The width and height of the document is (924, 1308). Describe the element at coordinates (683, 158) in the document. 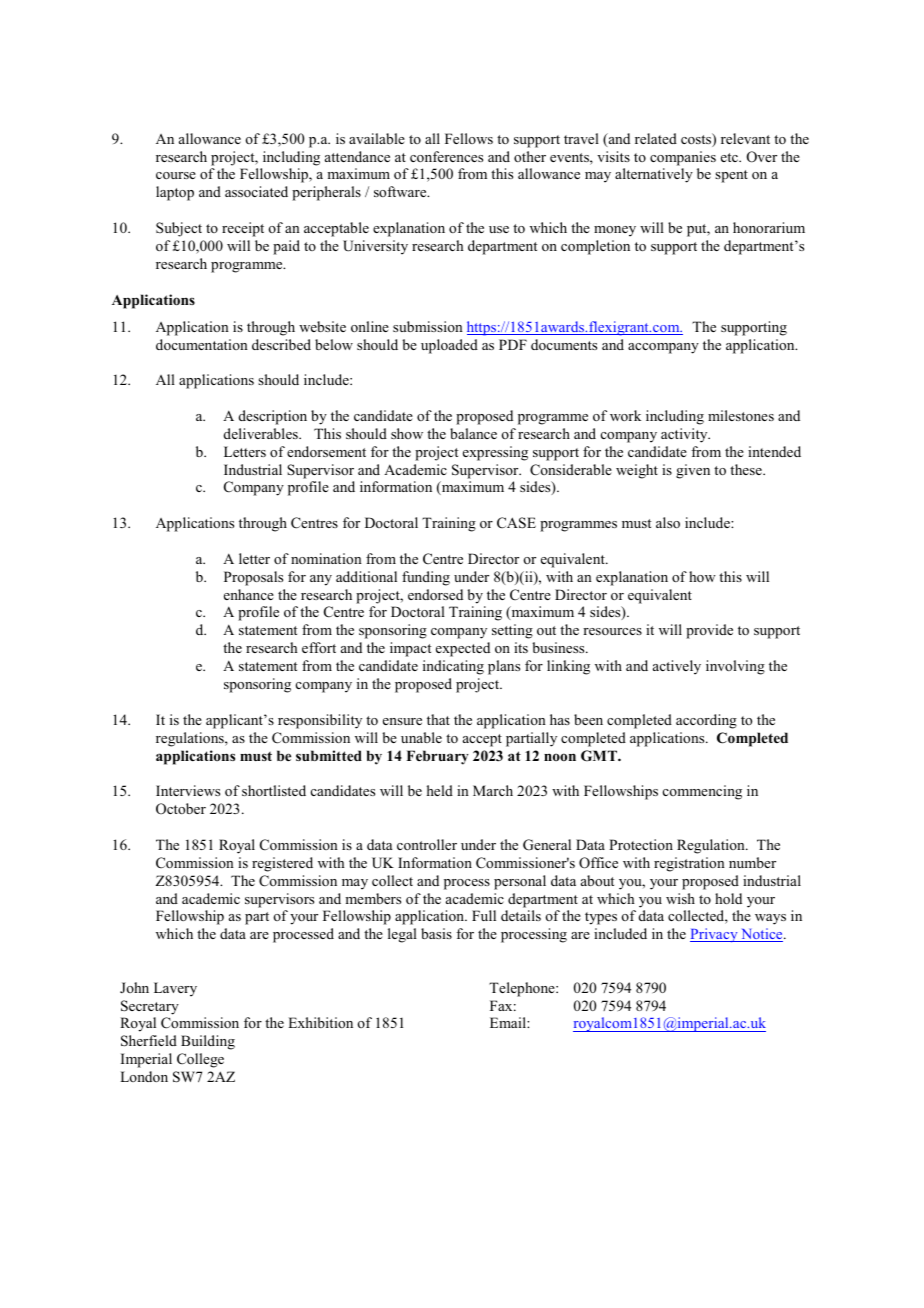

I see `companies` at that location.
